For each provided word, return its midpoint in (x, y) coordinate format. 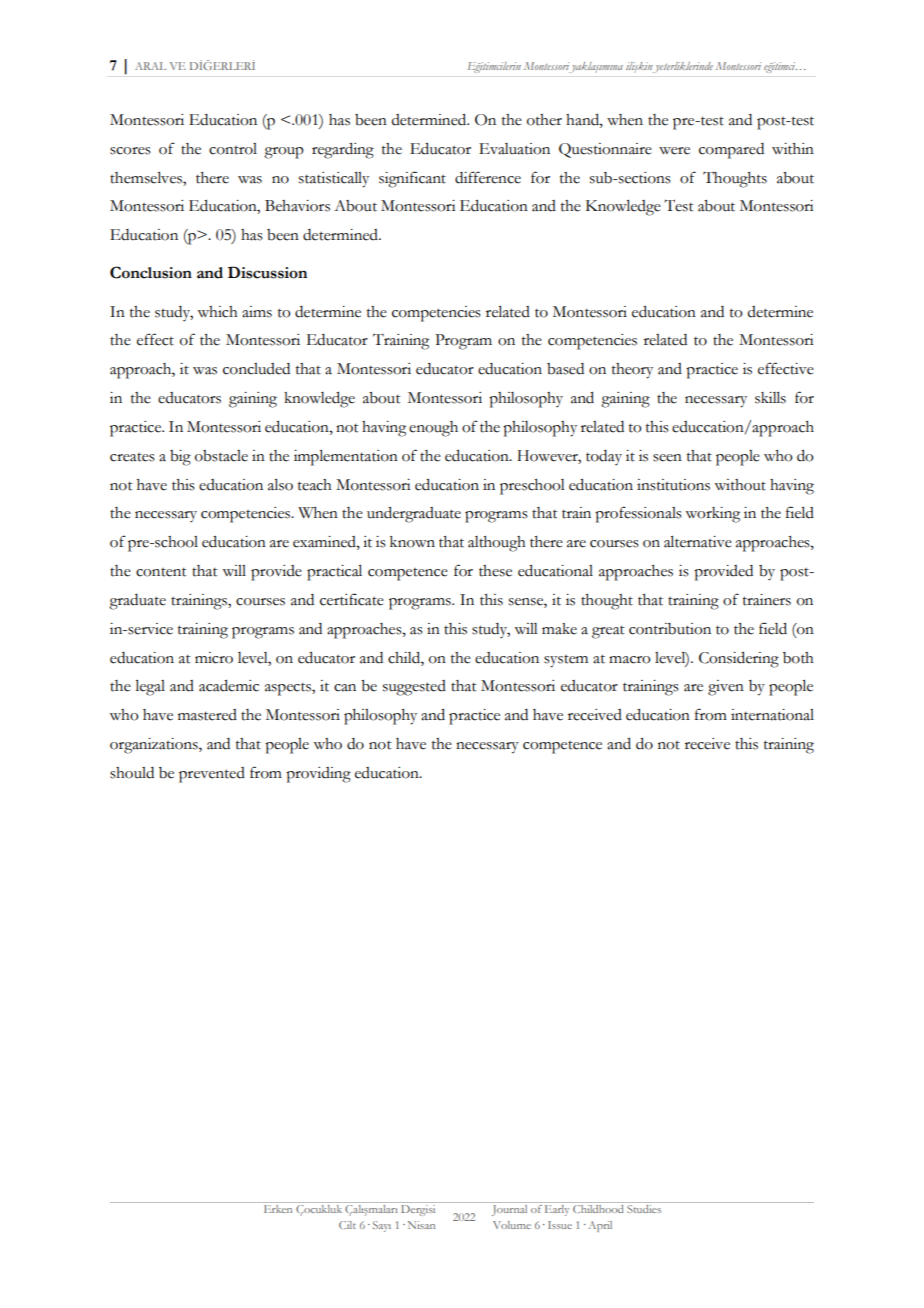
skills (770, 398)
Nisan (421, 1225)
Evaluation (514, 149)
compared (731, 151)
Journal (509, 1210)
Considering (739, 660)
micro (214, 658)
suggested (414, 688)
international (772, 715)
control (233, 149)
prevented (212, 775)
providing (318, 775)
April (600, 1226)
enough (433, 429)
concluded (256, 369)
